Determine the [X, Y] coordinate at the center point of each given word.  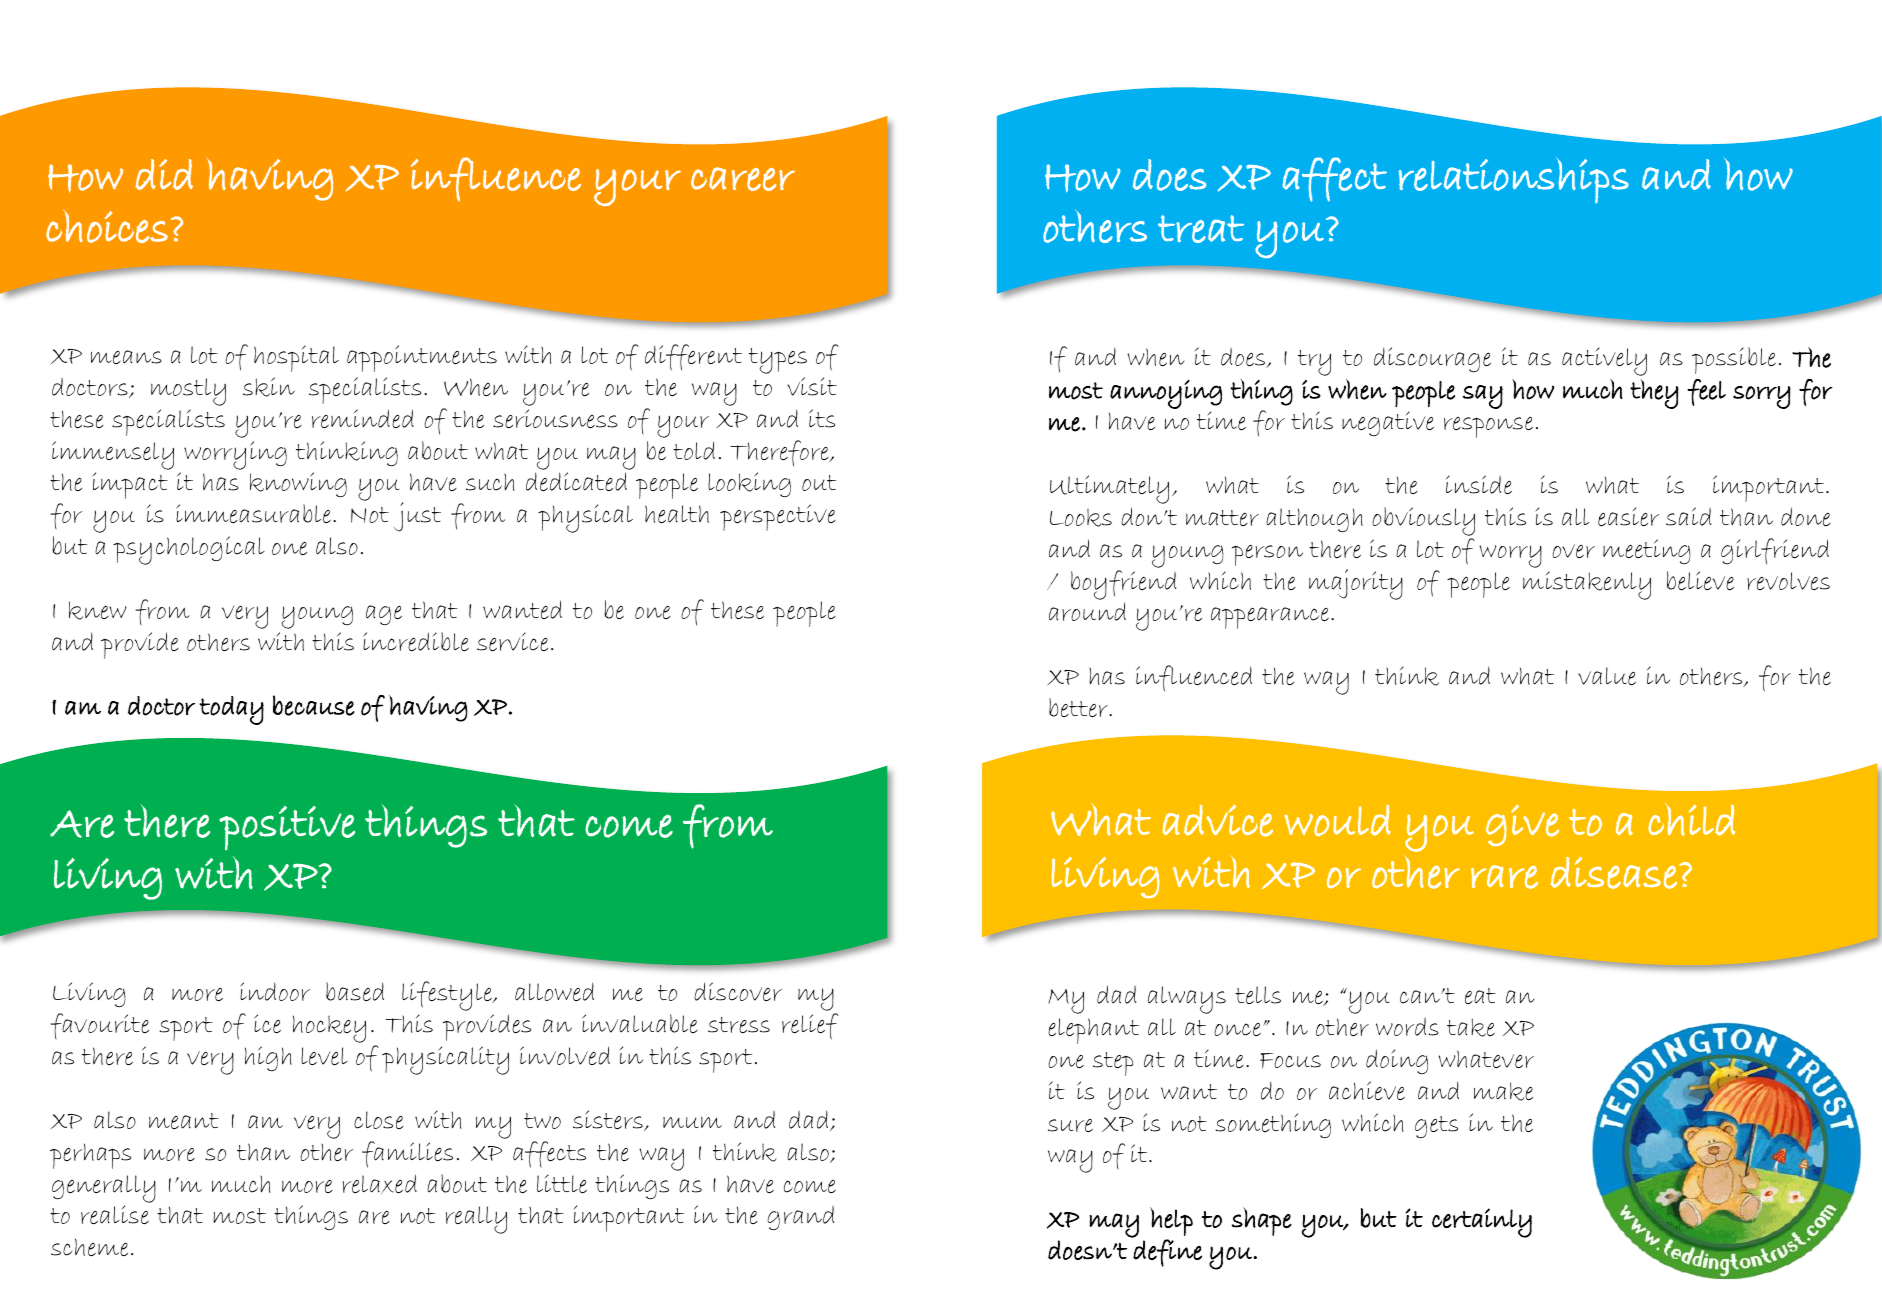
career [743, 179]
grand [800, 1218]
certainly [1482, 1223]
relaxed [380, 1184]
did [164, 174]
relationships [1513, 180]
